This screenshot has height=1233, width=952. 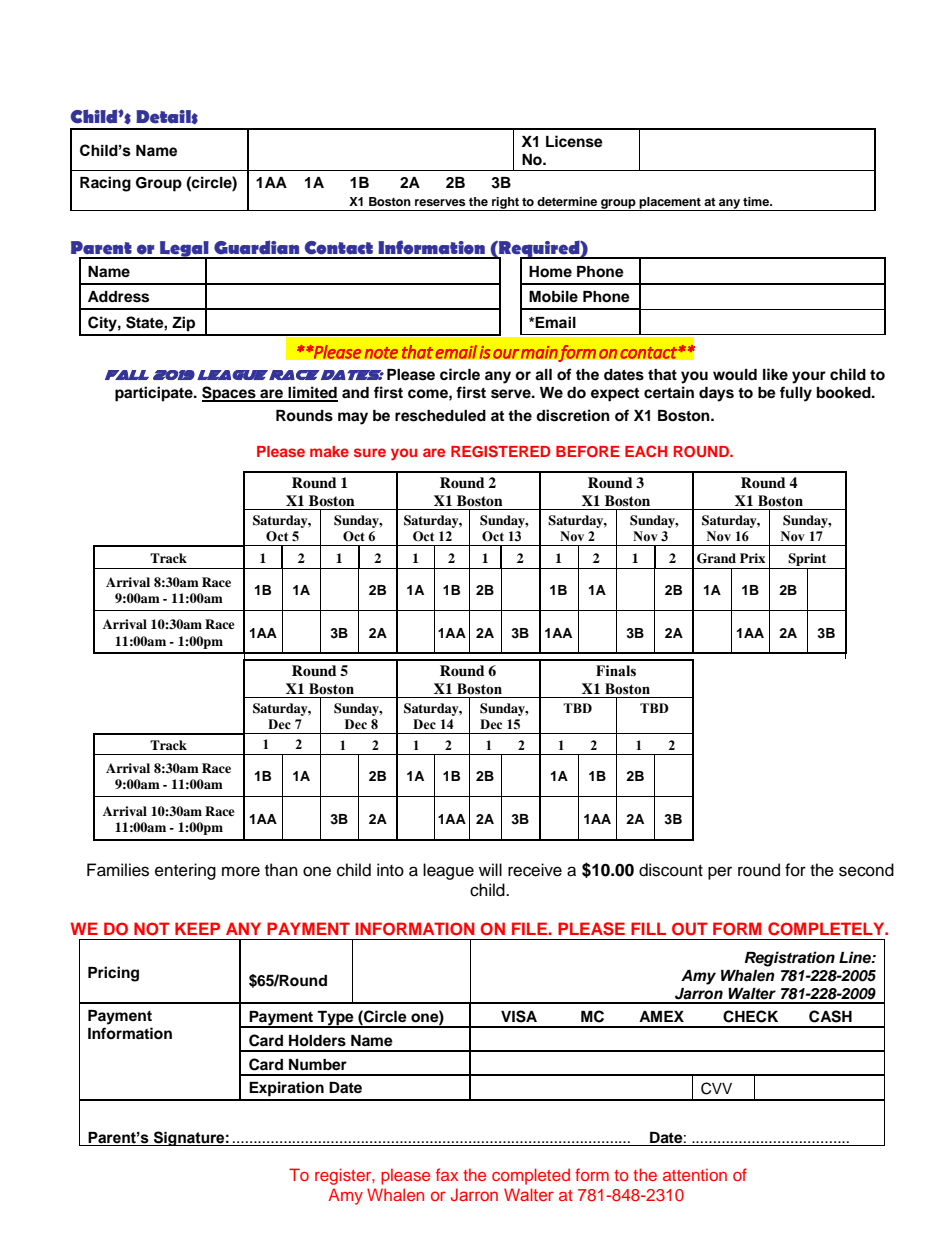 I want to click on per, so click(x=720, y=873).
